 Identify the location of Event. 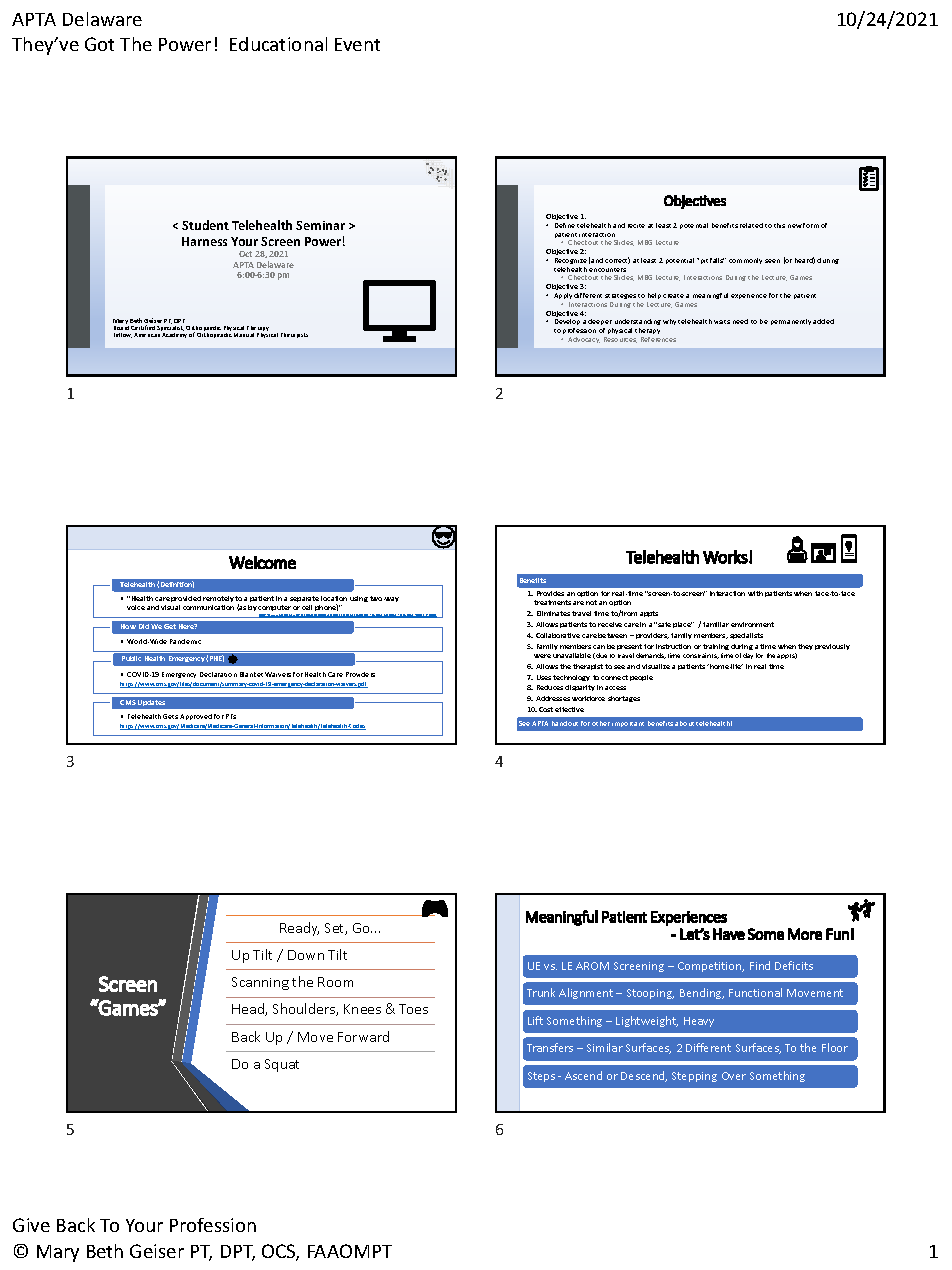
(357, 44).
